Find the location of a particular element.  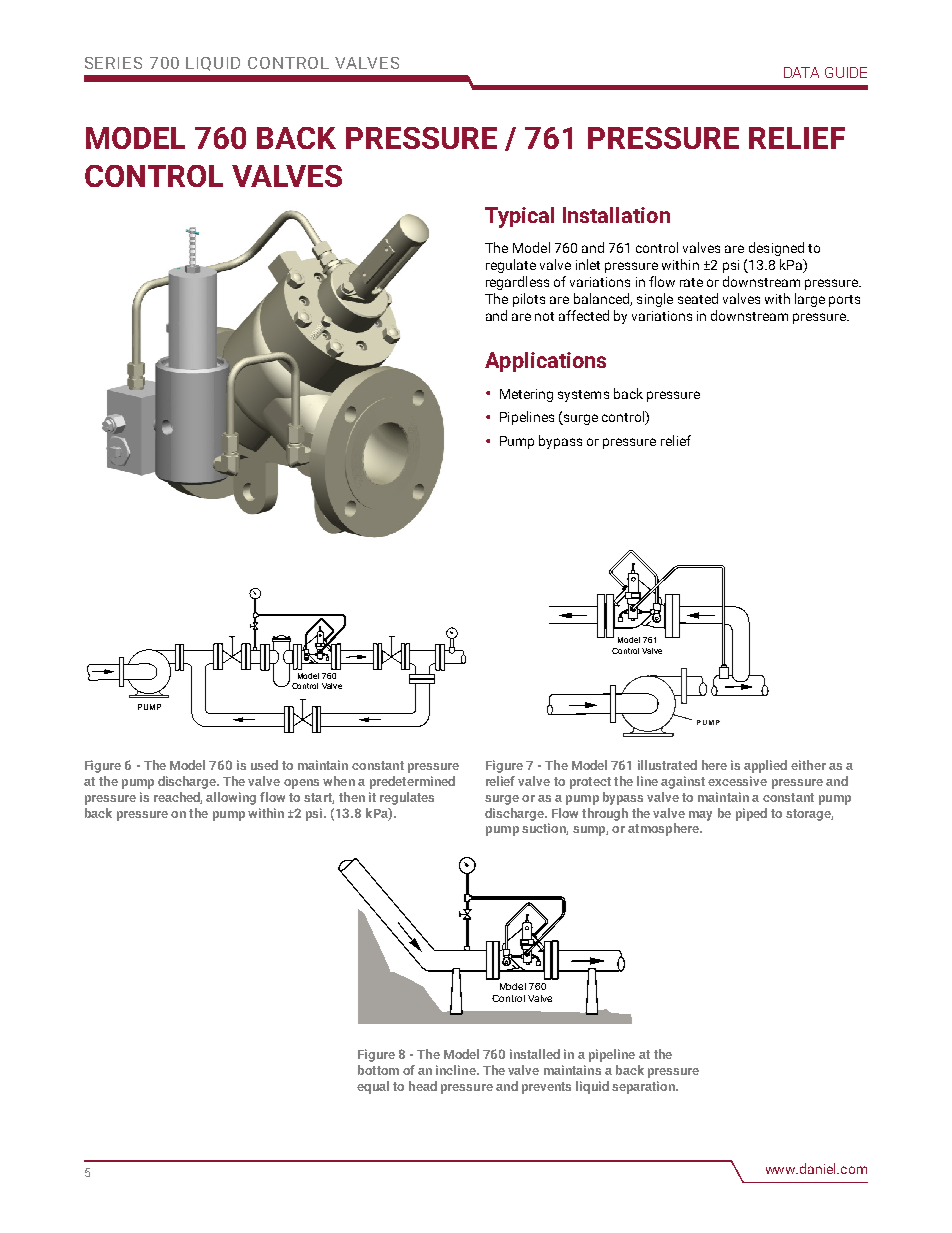

SERIES is located at coordinates (113, 63).
